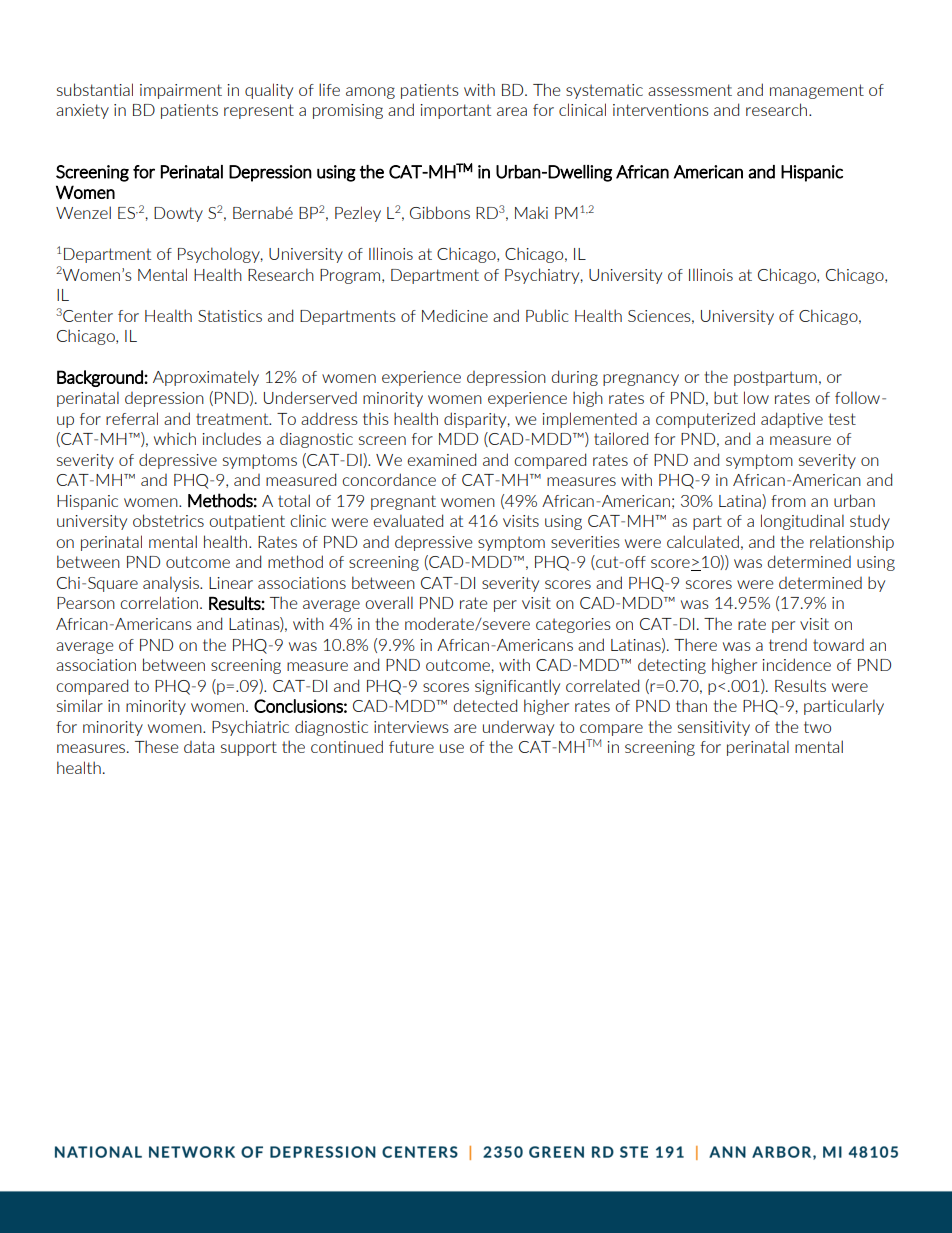 The height and width of the document is (1233, 952). I want to click on adaptive, so click(792, 420).
